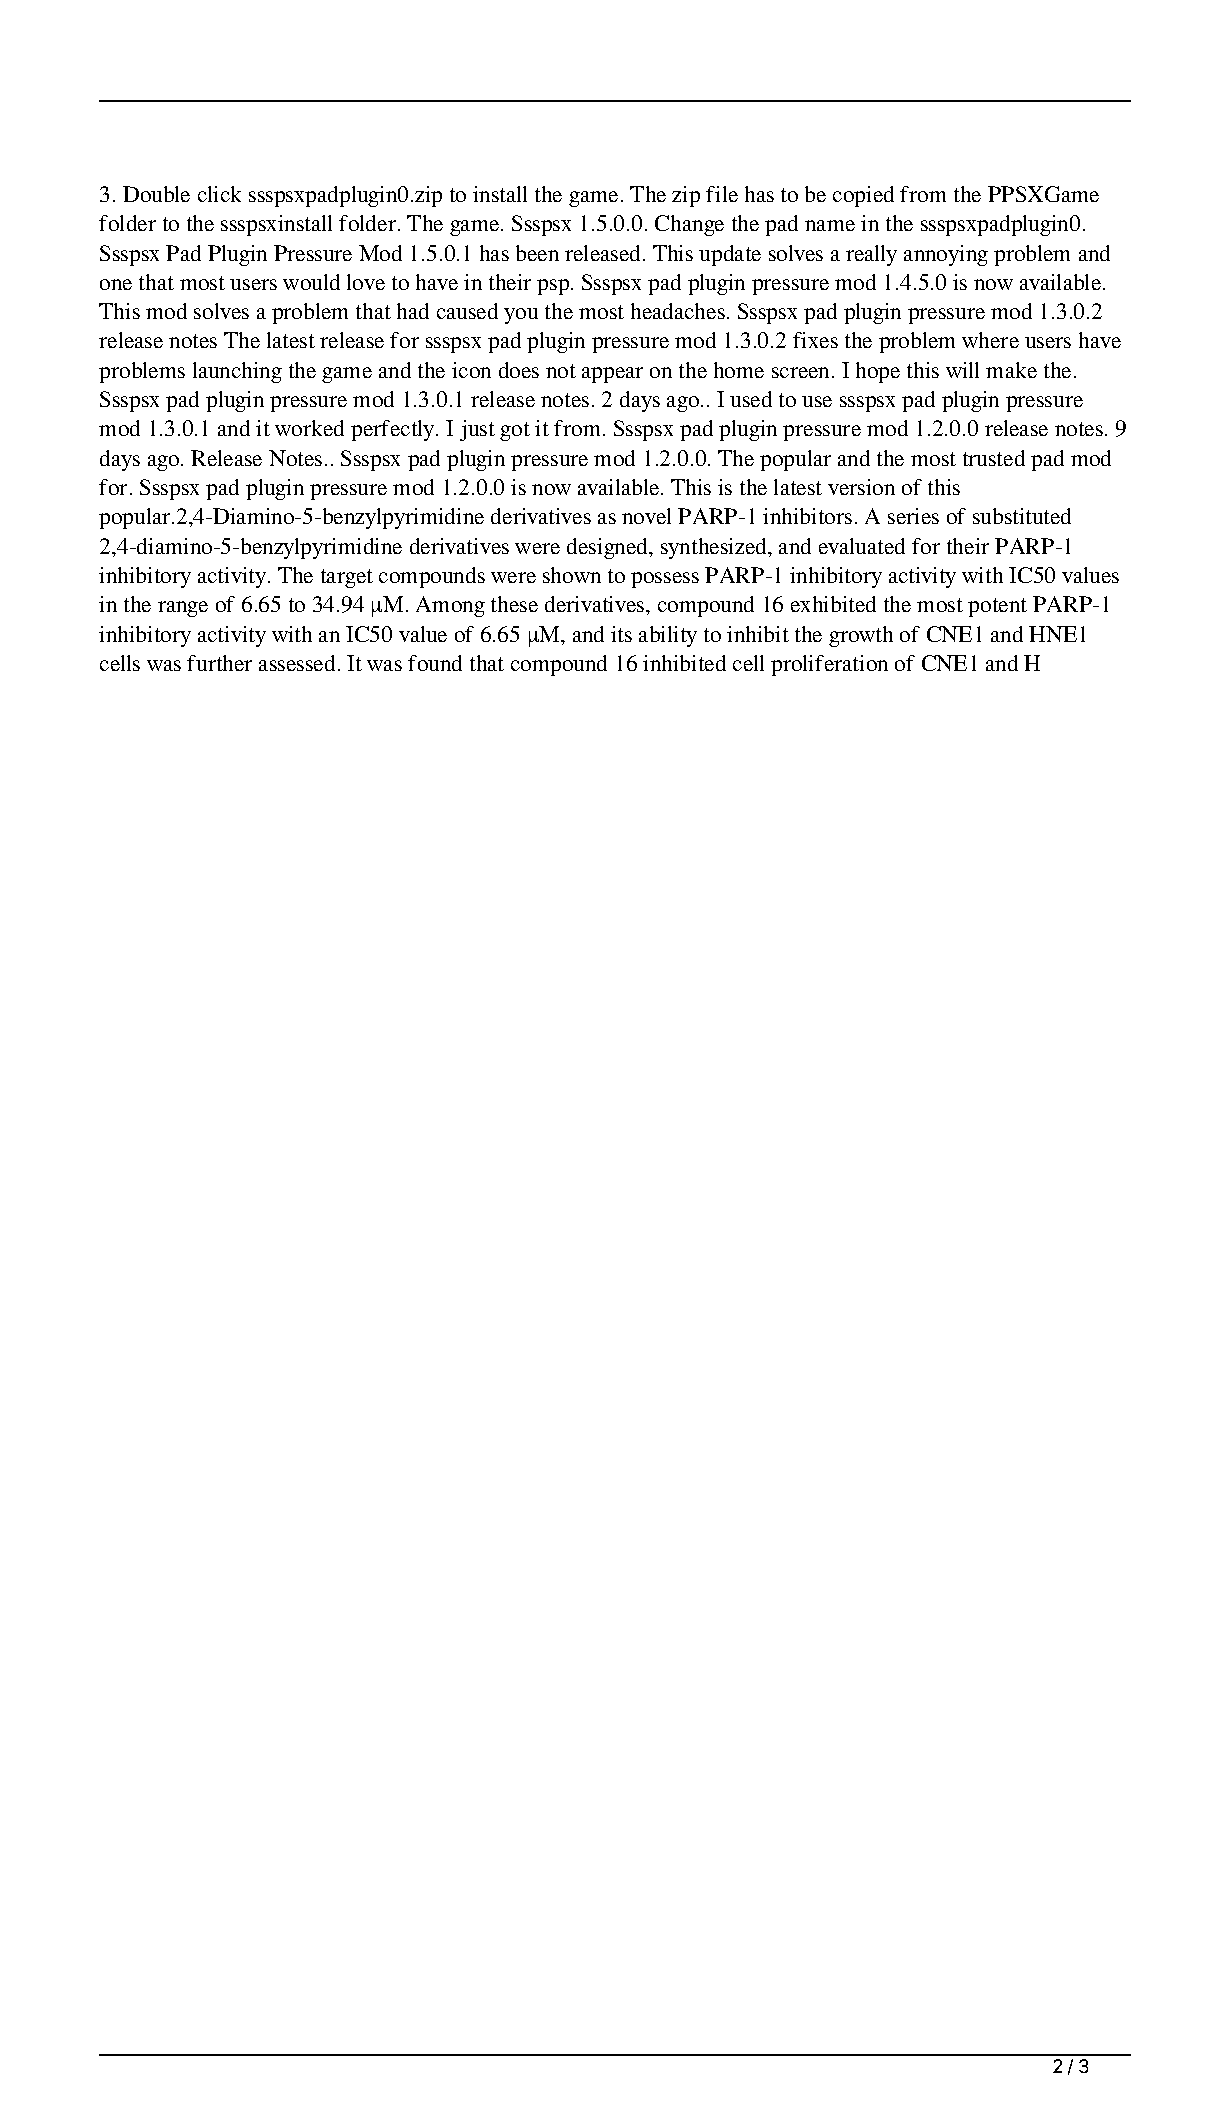 This screenshot has height=2121, width=1230. What do you see at coordinates (994, 458) in the screenshot?
I see `trusted` at bounding box center [994, 458].
